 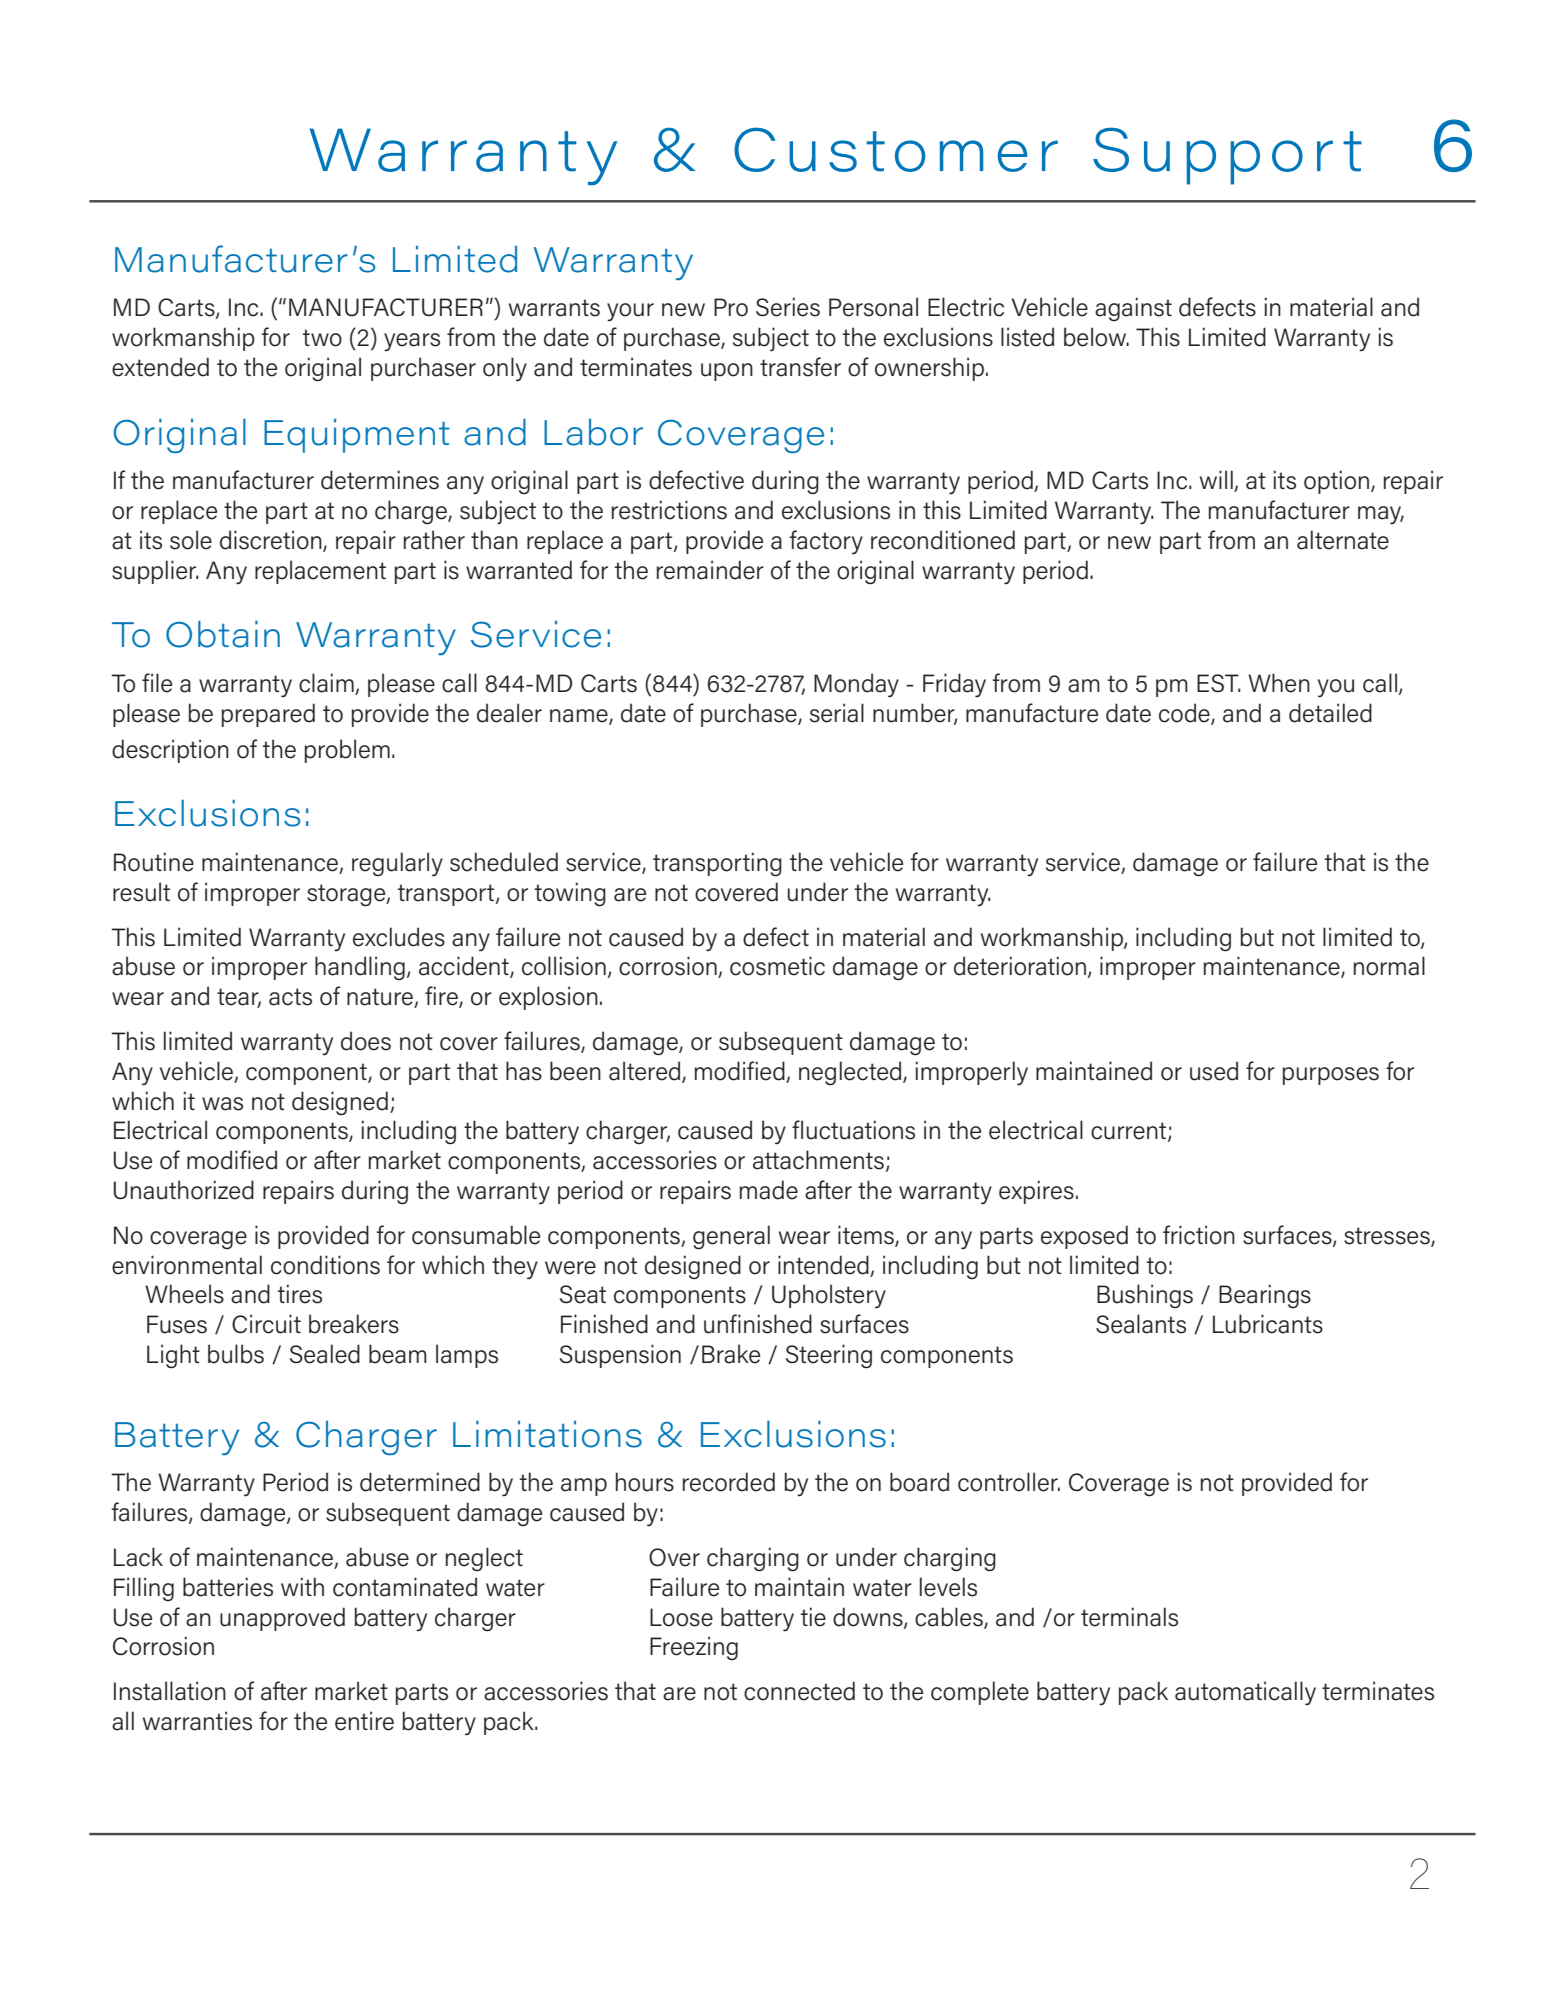 What do you see at coordinates (322, 338) in the screenshot?
I see `two` at bounding box center [322, 338].
